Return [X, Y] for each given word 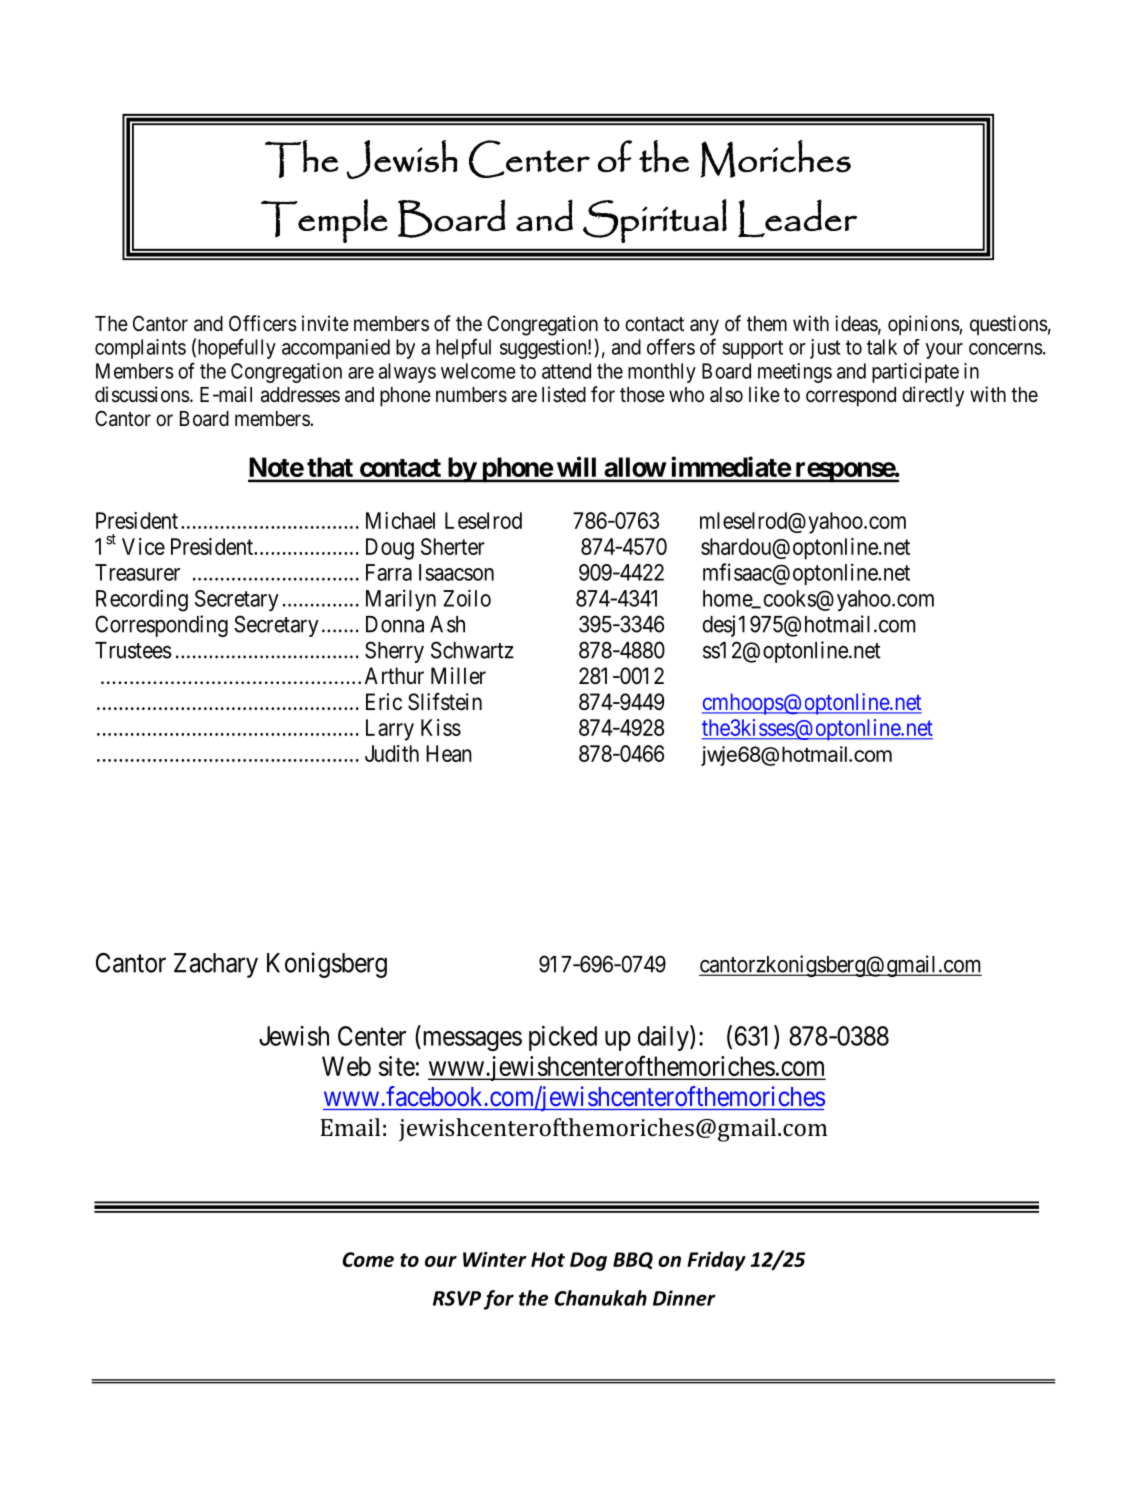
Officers [263, 323]
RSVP [457, 1298]
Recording [142, 600]
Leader [797, 218]
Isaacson [456, 572]
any [704, 327]
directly [933, 396]
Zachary [216, 965]
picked [563, 1038]
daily [664, 1038]
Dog [588, 1261]
